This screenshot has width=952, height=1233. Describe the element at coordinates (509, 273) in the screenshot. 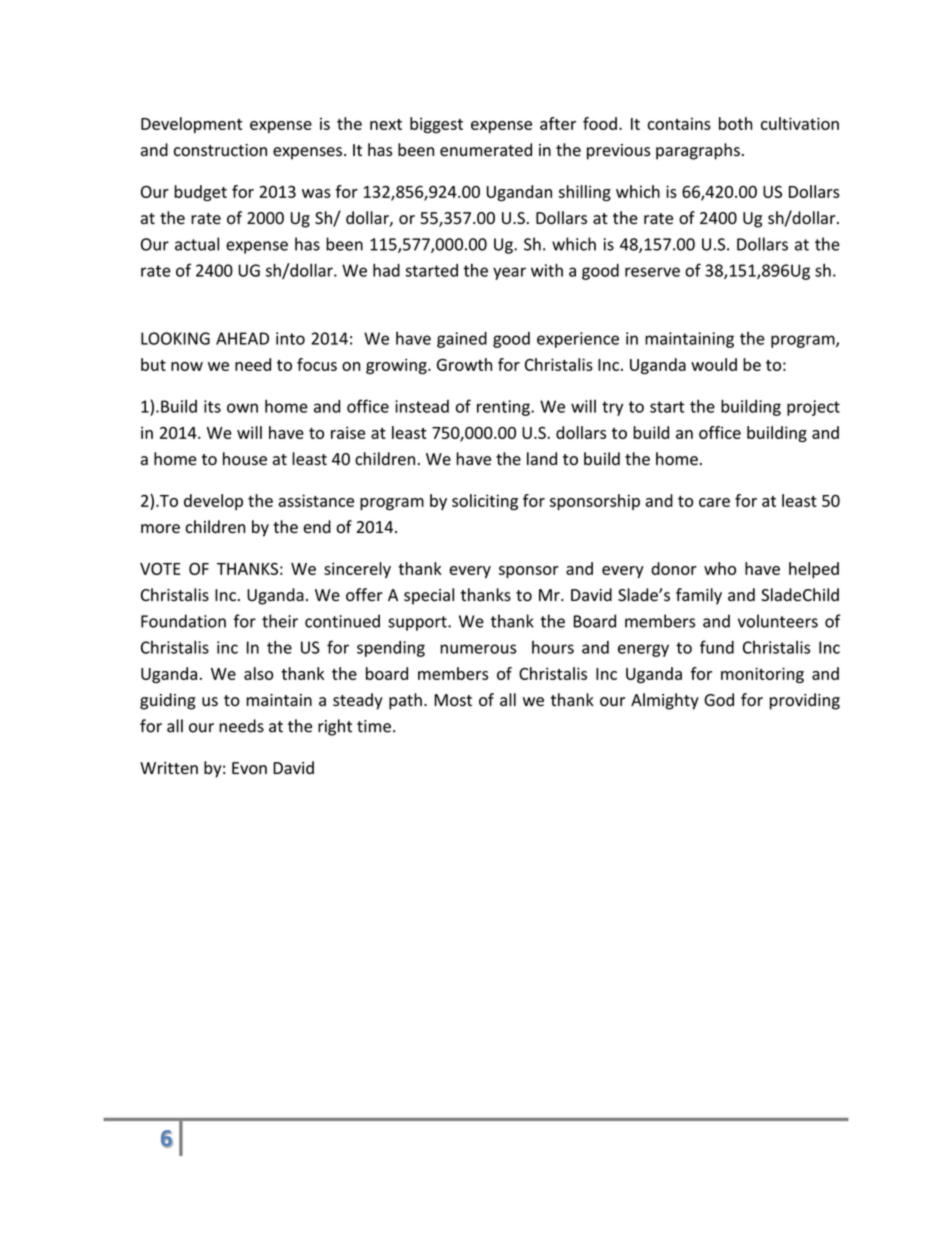

I see `year` at that location.
